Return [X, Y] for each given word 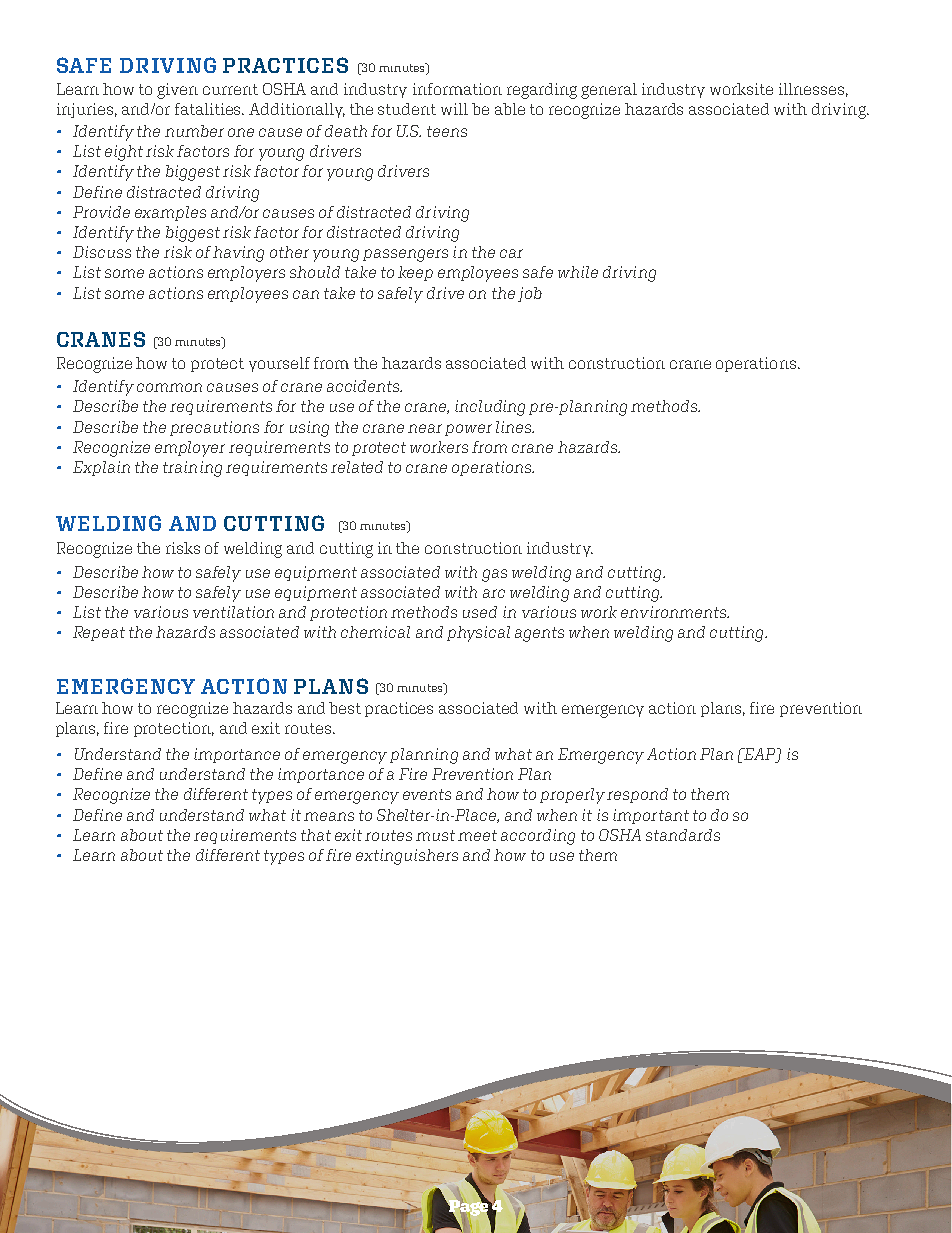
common [169, 387]
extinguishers [407, 857]
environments [675, 612]
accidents [364, 386]
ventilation [233, 612]
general [609, 91]
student [407, 109]
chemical [375, 632]
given [177, 91]
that [316, 835]
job [530, 294]
